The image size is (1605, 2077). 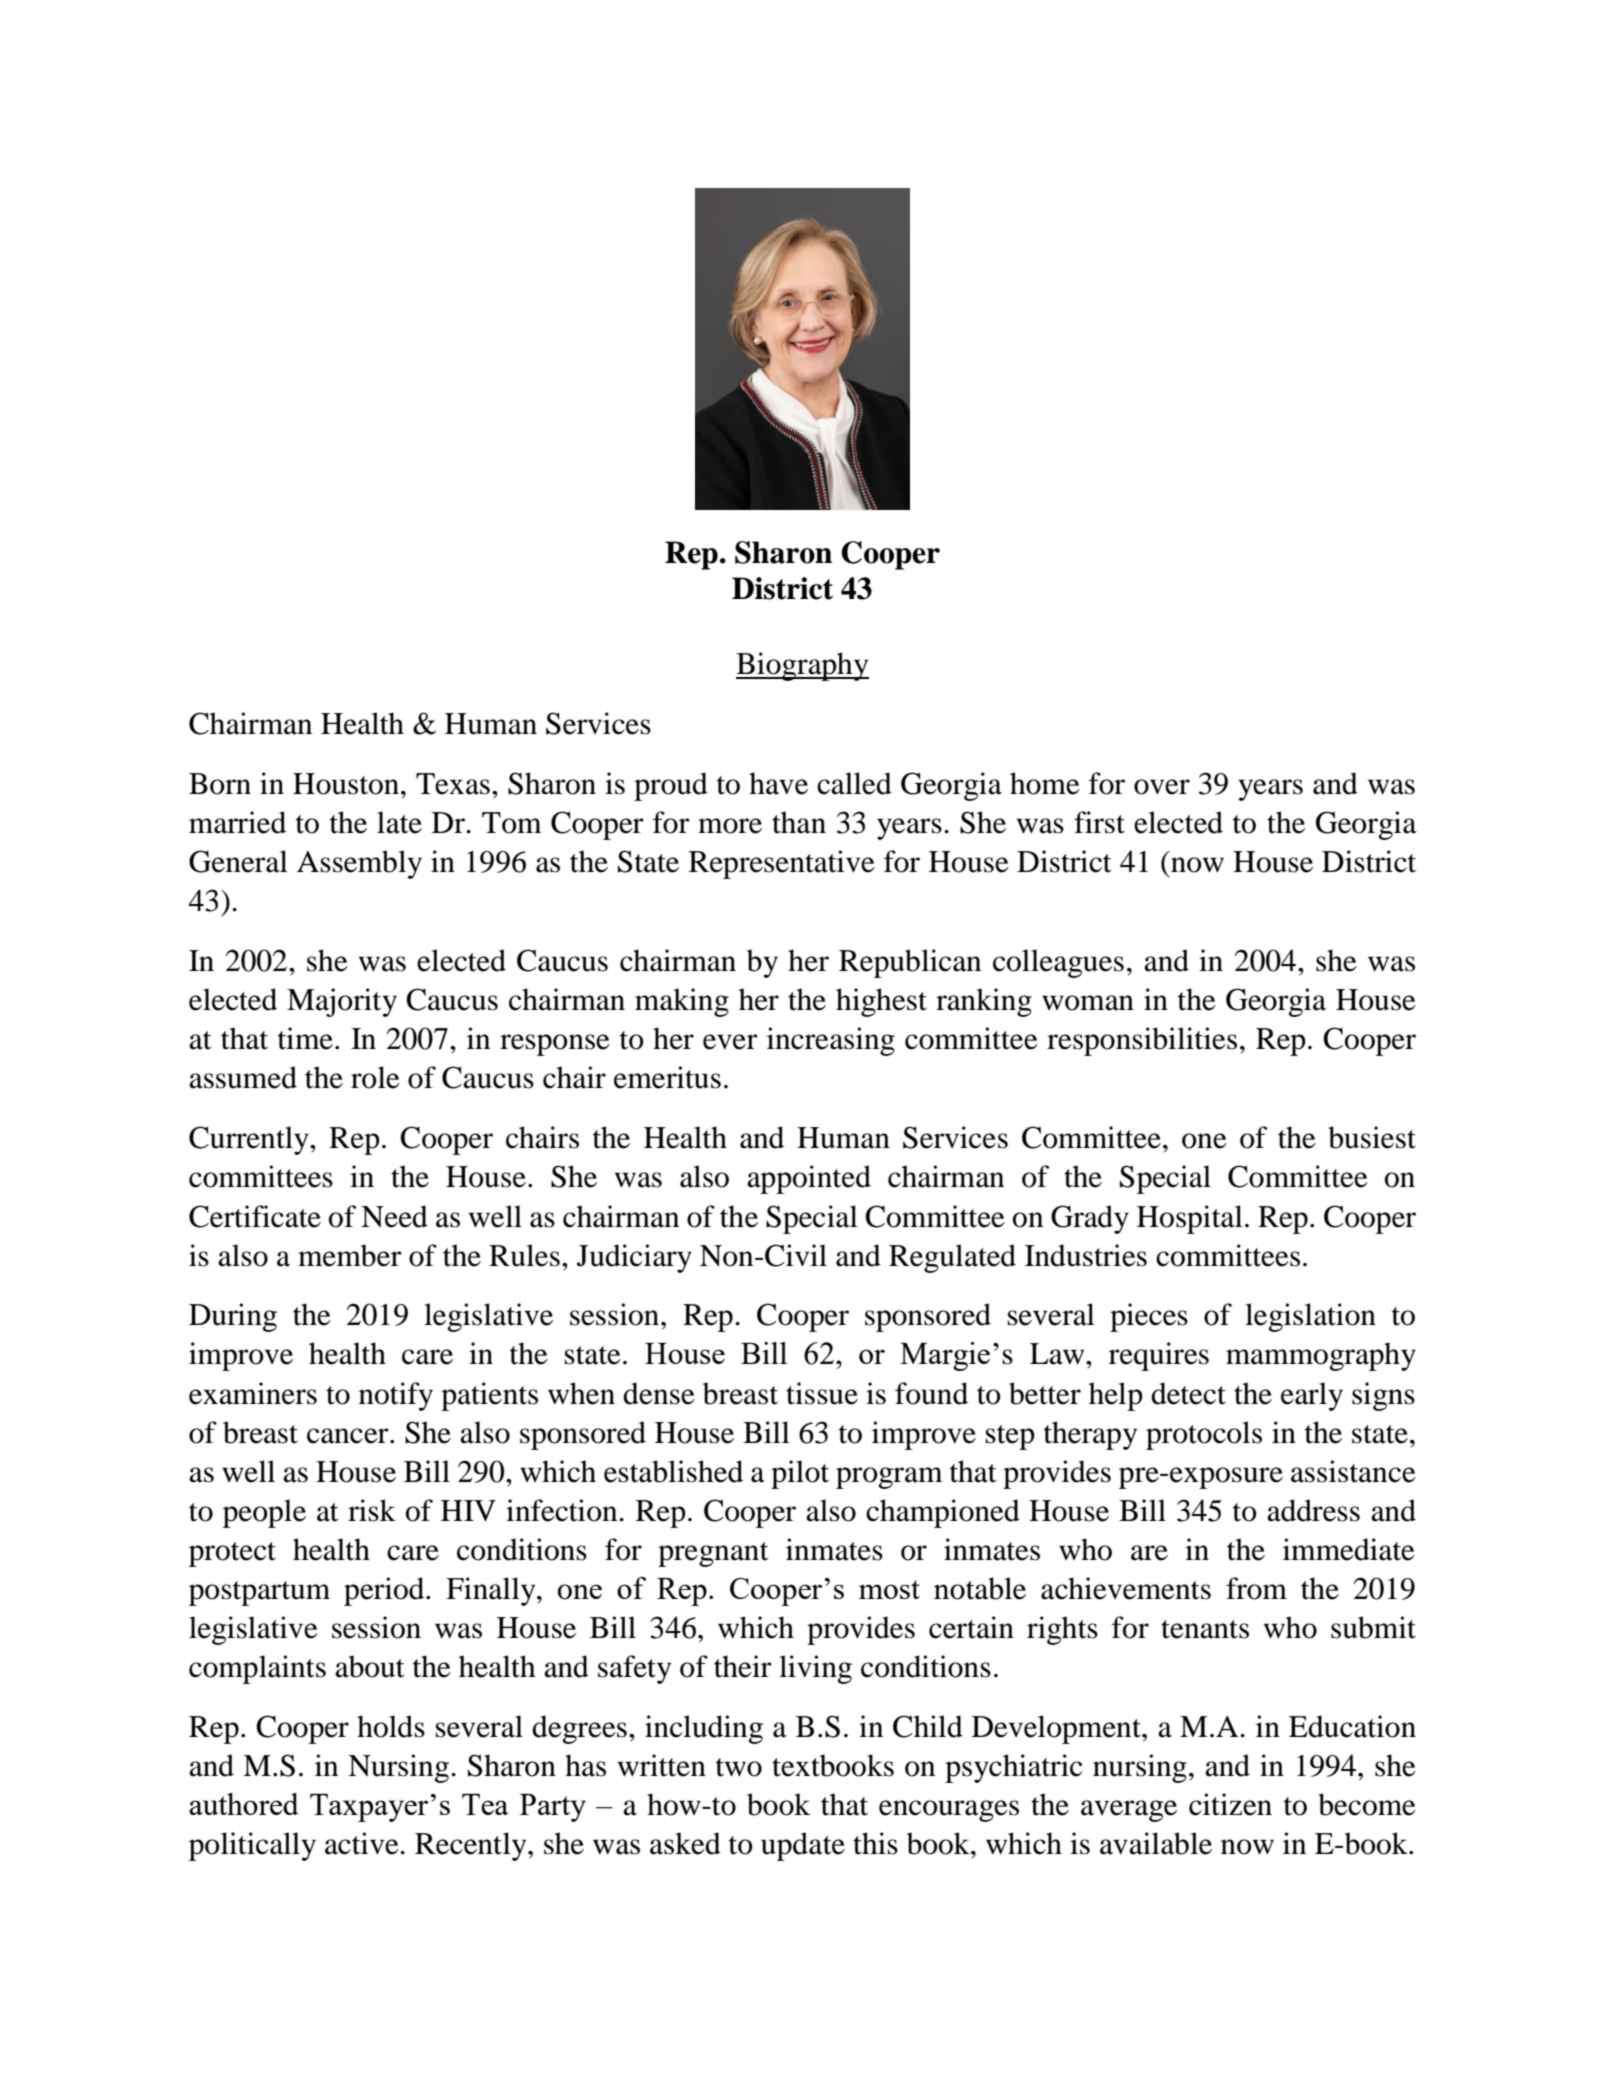 What do you see at coordinates (350, 1255) in the image?
I see `member` at bounding box center [350, 1255].
